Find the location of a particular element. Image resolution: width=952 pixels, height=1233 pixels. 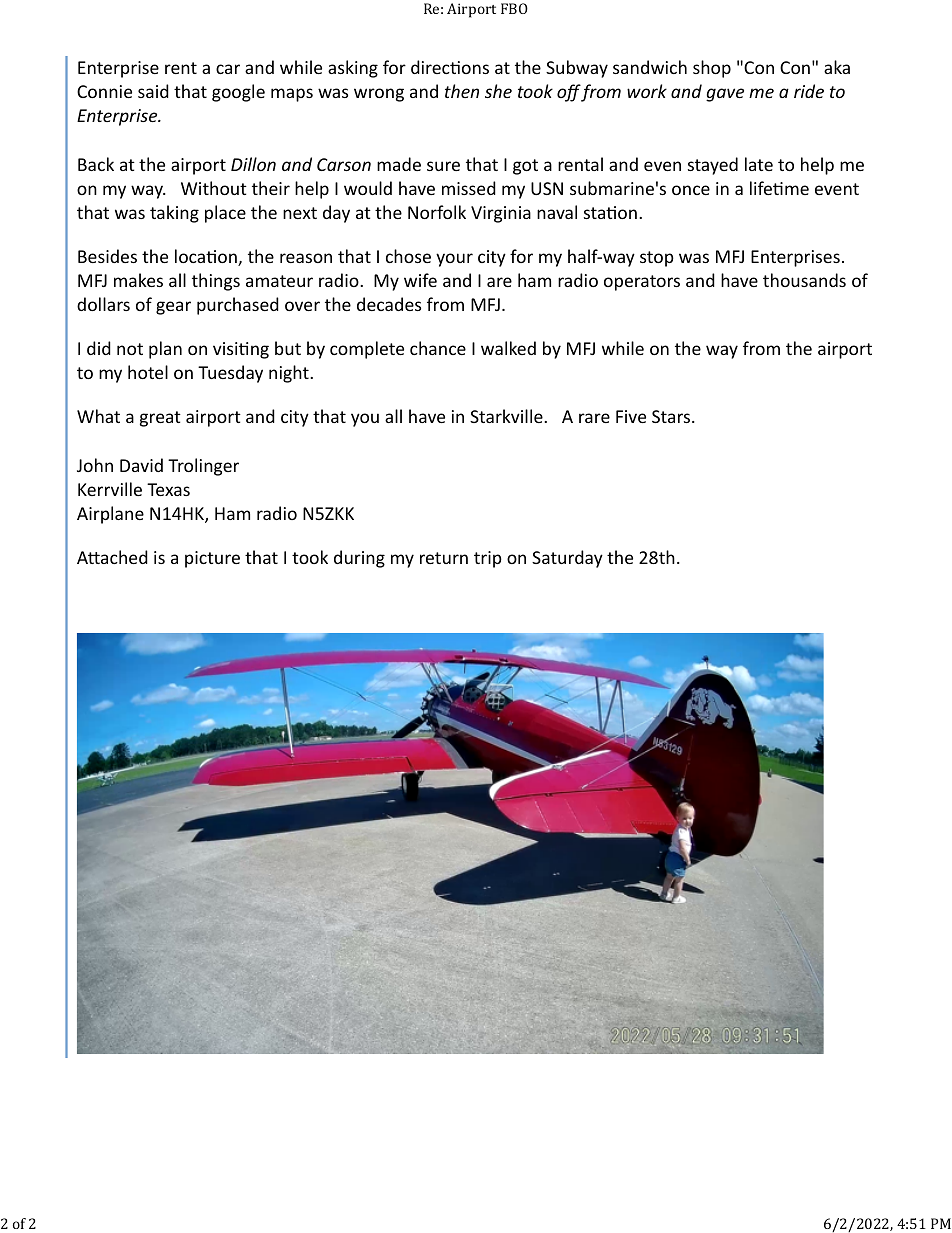

picture is located at coordinates (212, 559).
